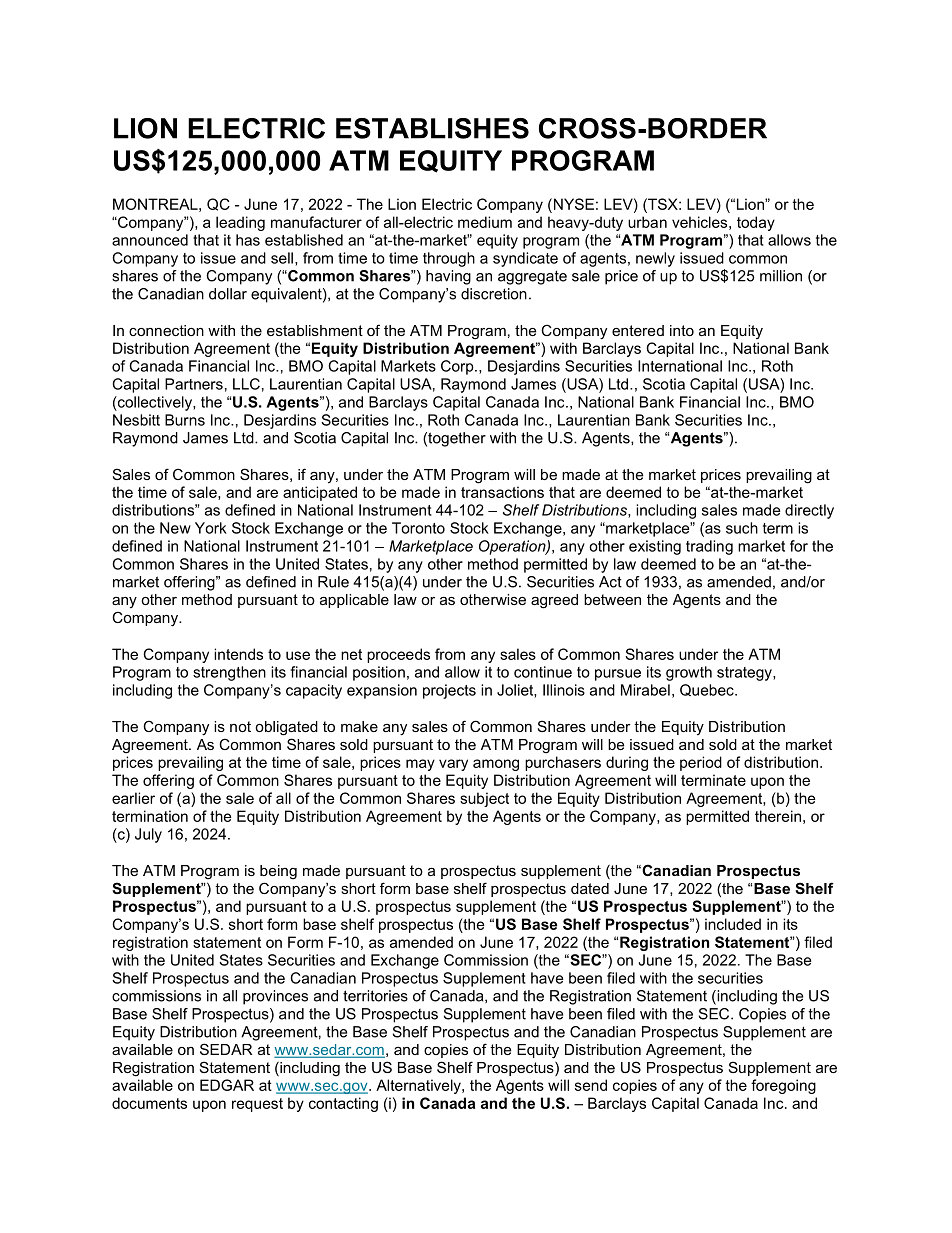 The width and height of the screenshot is (952, 1233). What do you see at coordinates (432, 128) in the screenshot?
I see `ESTABLISHES` at bounding box center [432, 128].
